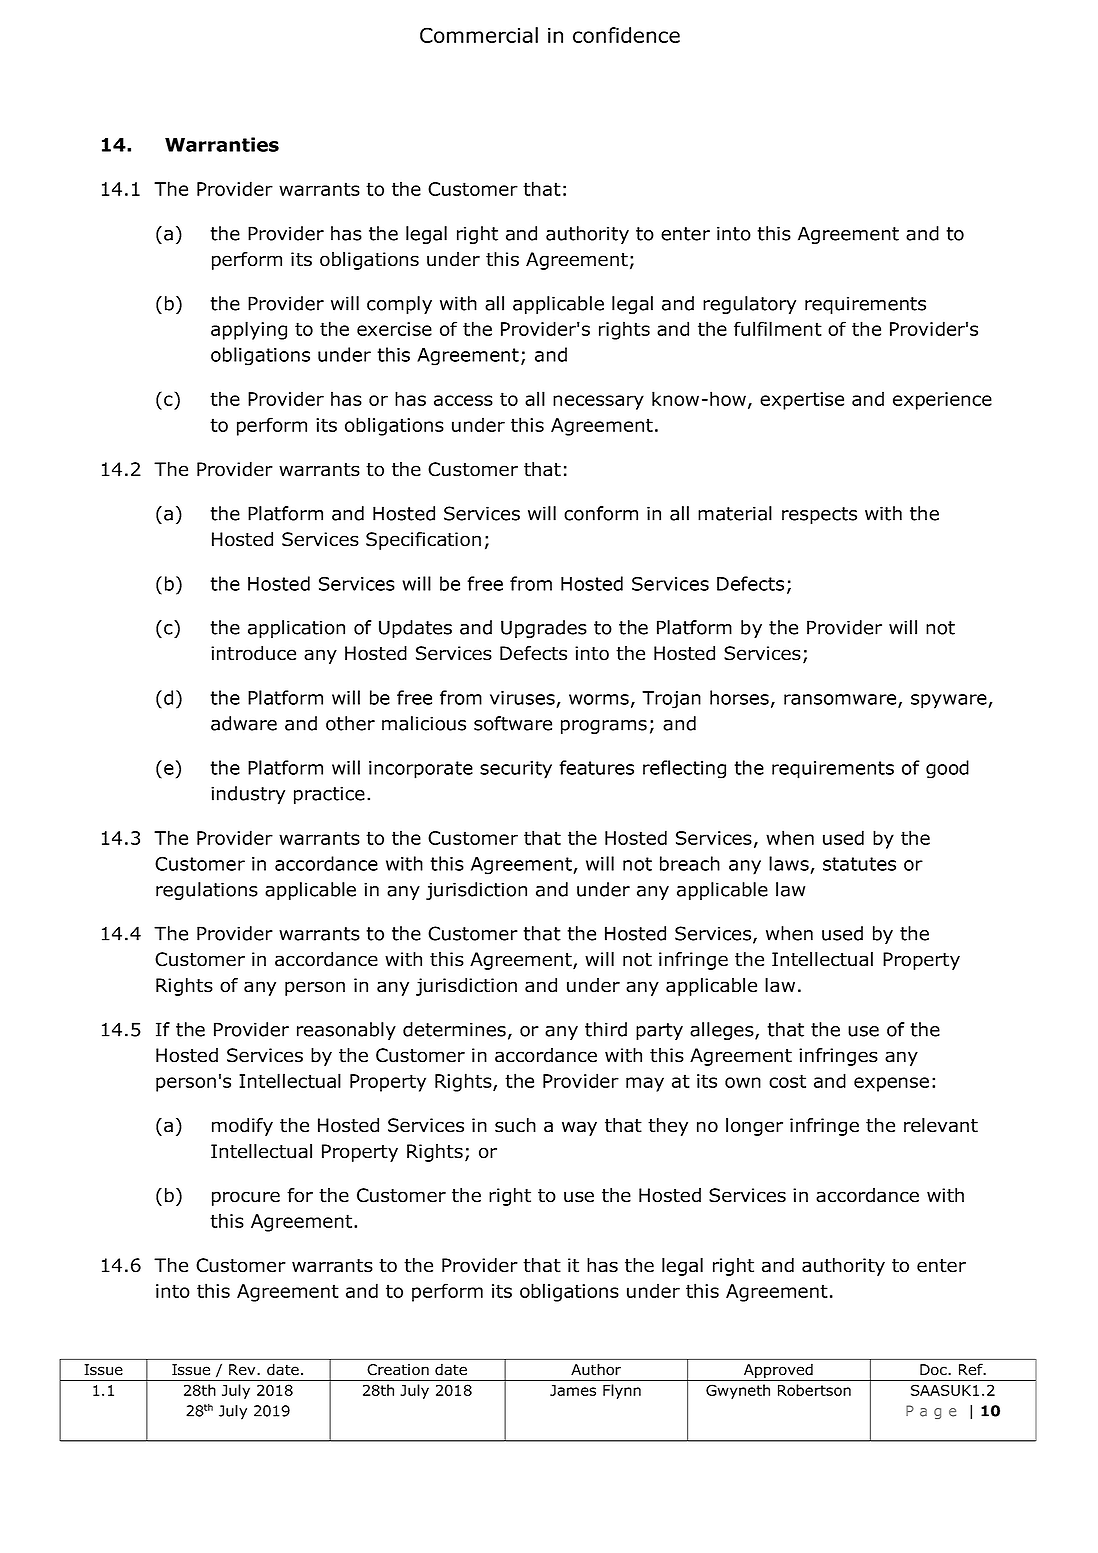 Image resolution: width=1098 pixels, height=1553 pixels. What do you see at coordinates (207, 891) in the screenshot?
I see `regulations` at bounding box center [207, 891].
